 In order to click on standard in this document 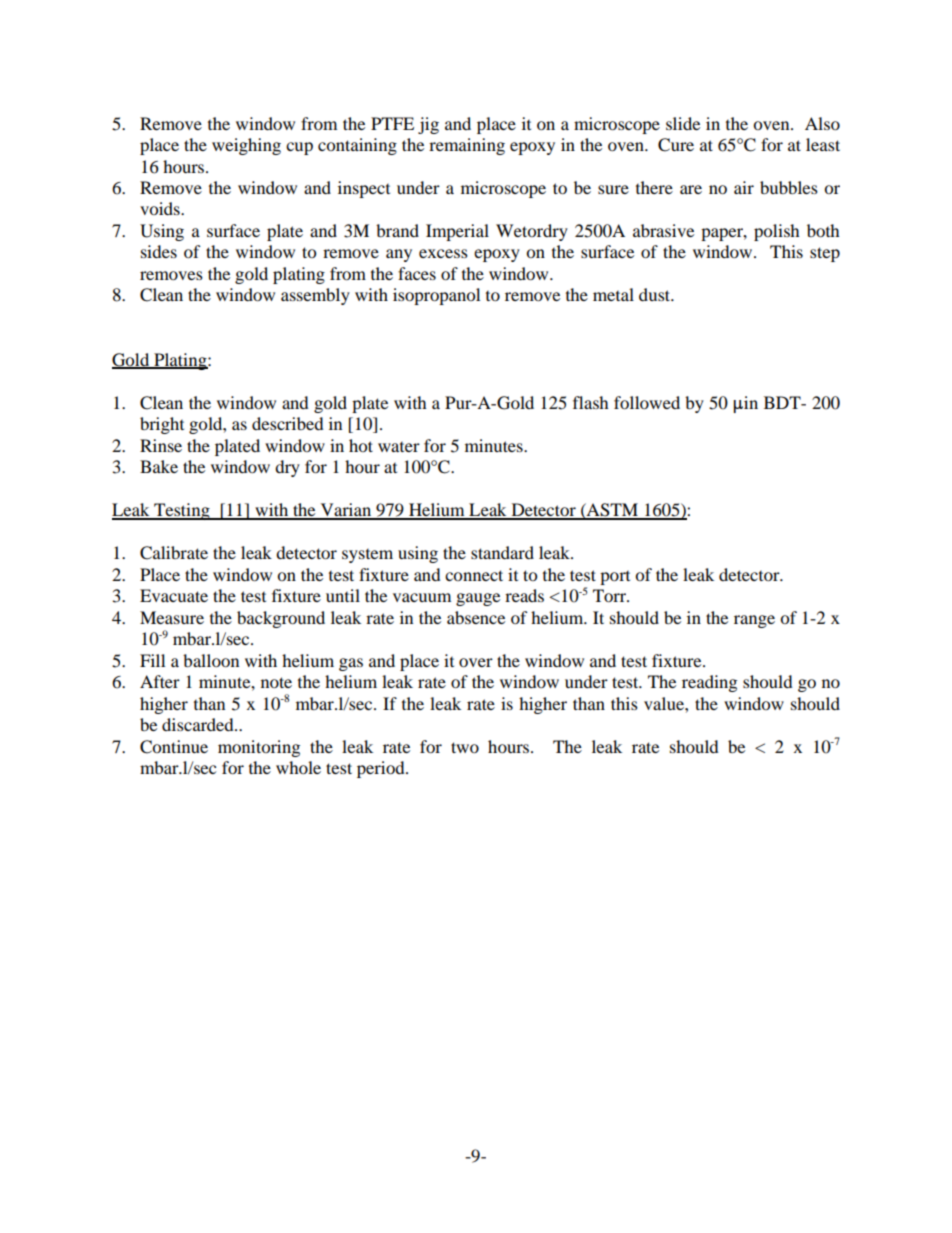, I will do `click(502, 552)`.
